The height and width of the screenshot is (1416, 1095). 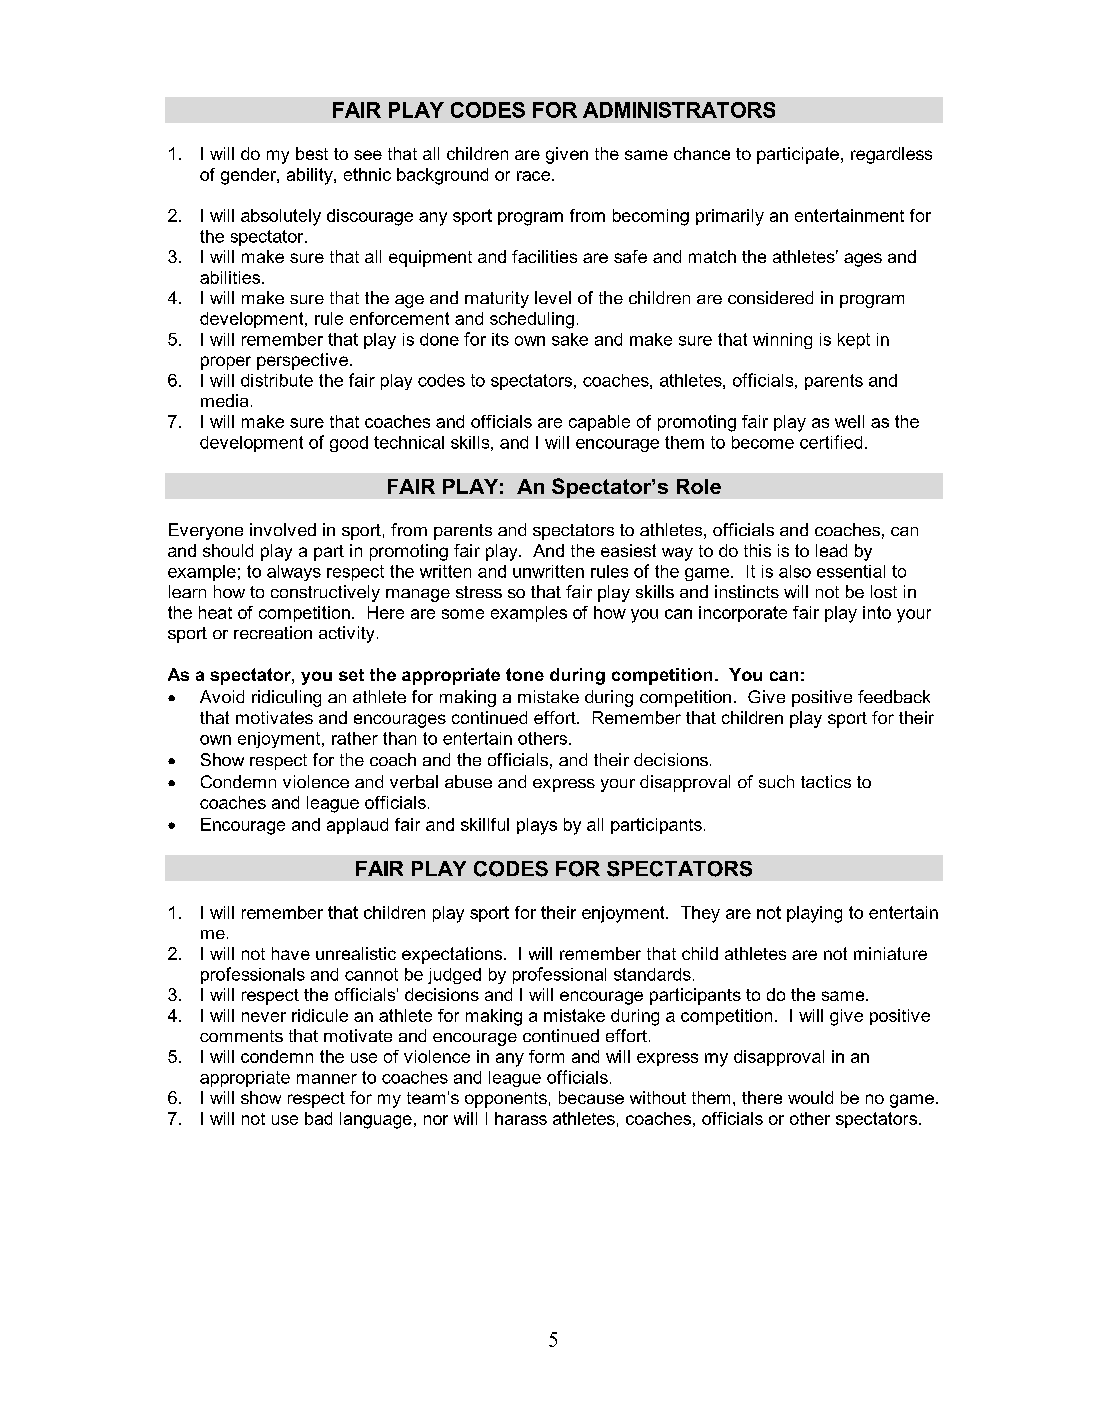 What do you see at coordinates (795, 571) in the screenshot?
I see `also` at bounding box center [795, 571].
